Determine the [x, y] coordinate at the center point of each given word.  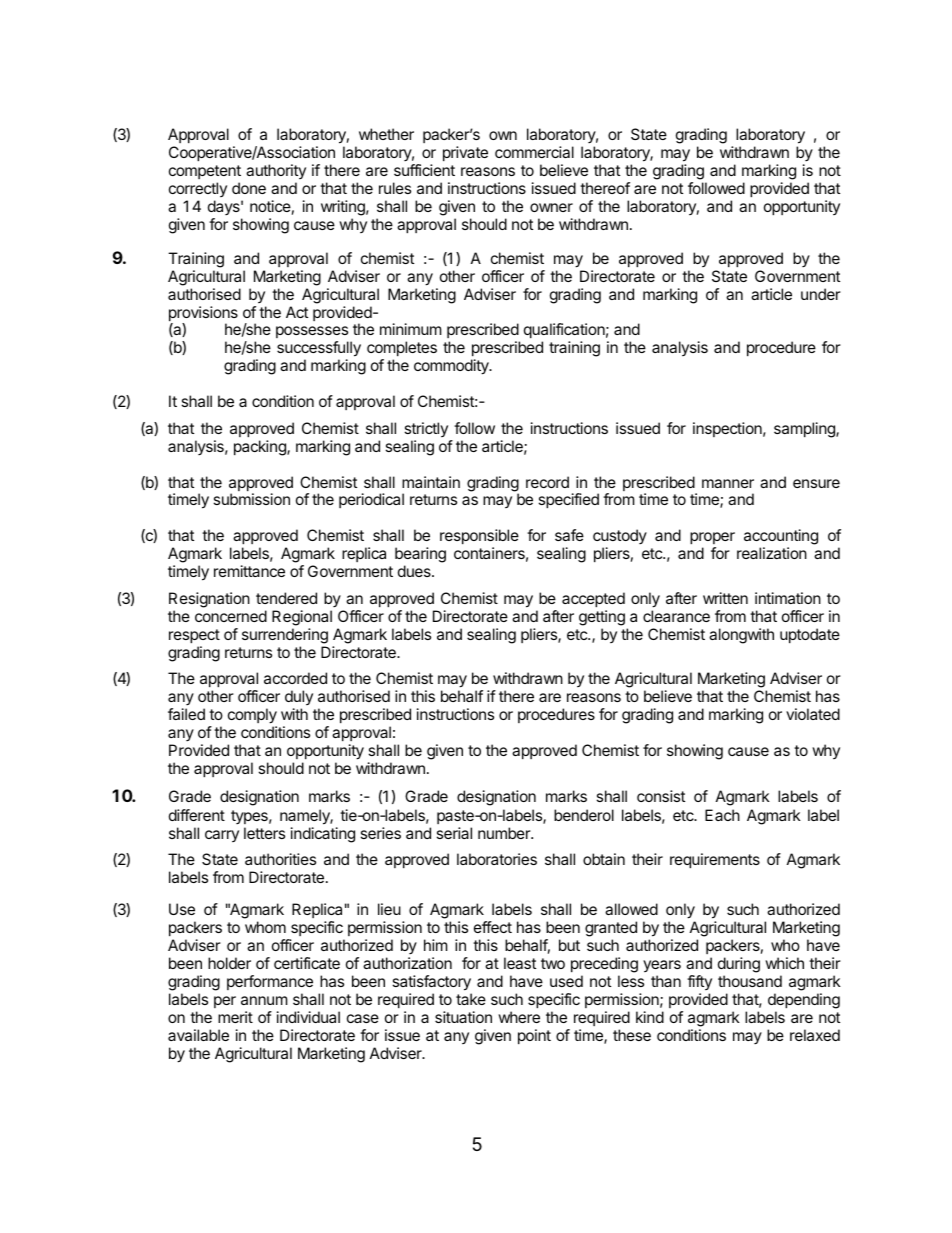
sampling [805, 430]
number [505, 833]
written [725, 598]
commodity [452, 367]
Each [722, 815]
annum [264, 1000]
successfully [319, 350]
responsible [479, 536]
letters [264, 833]
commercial [534, 152]
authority [276, 171]
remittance [249, 571]
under [821, 294]
